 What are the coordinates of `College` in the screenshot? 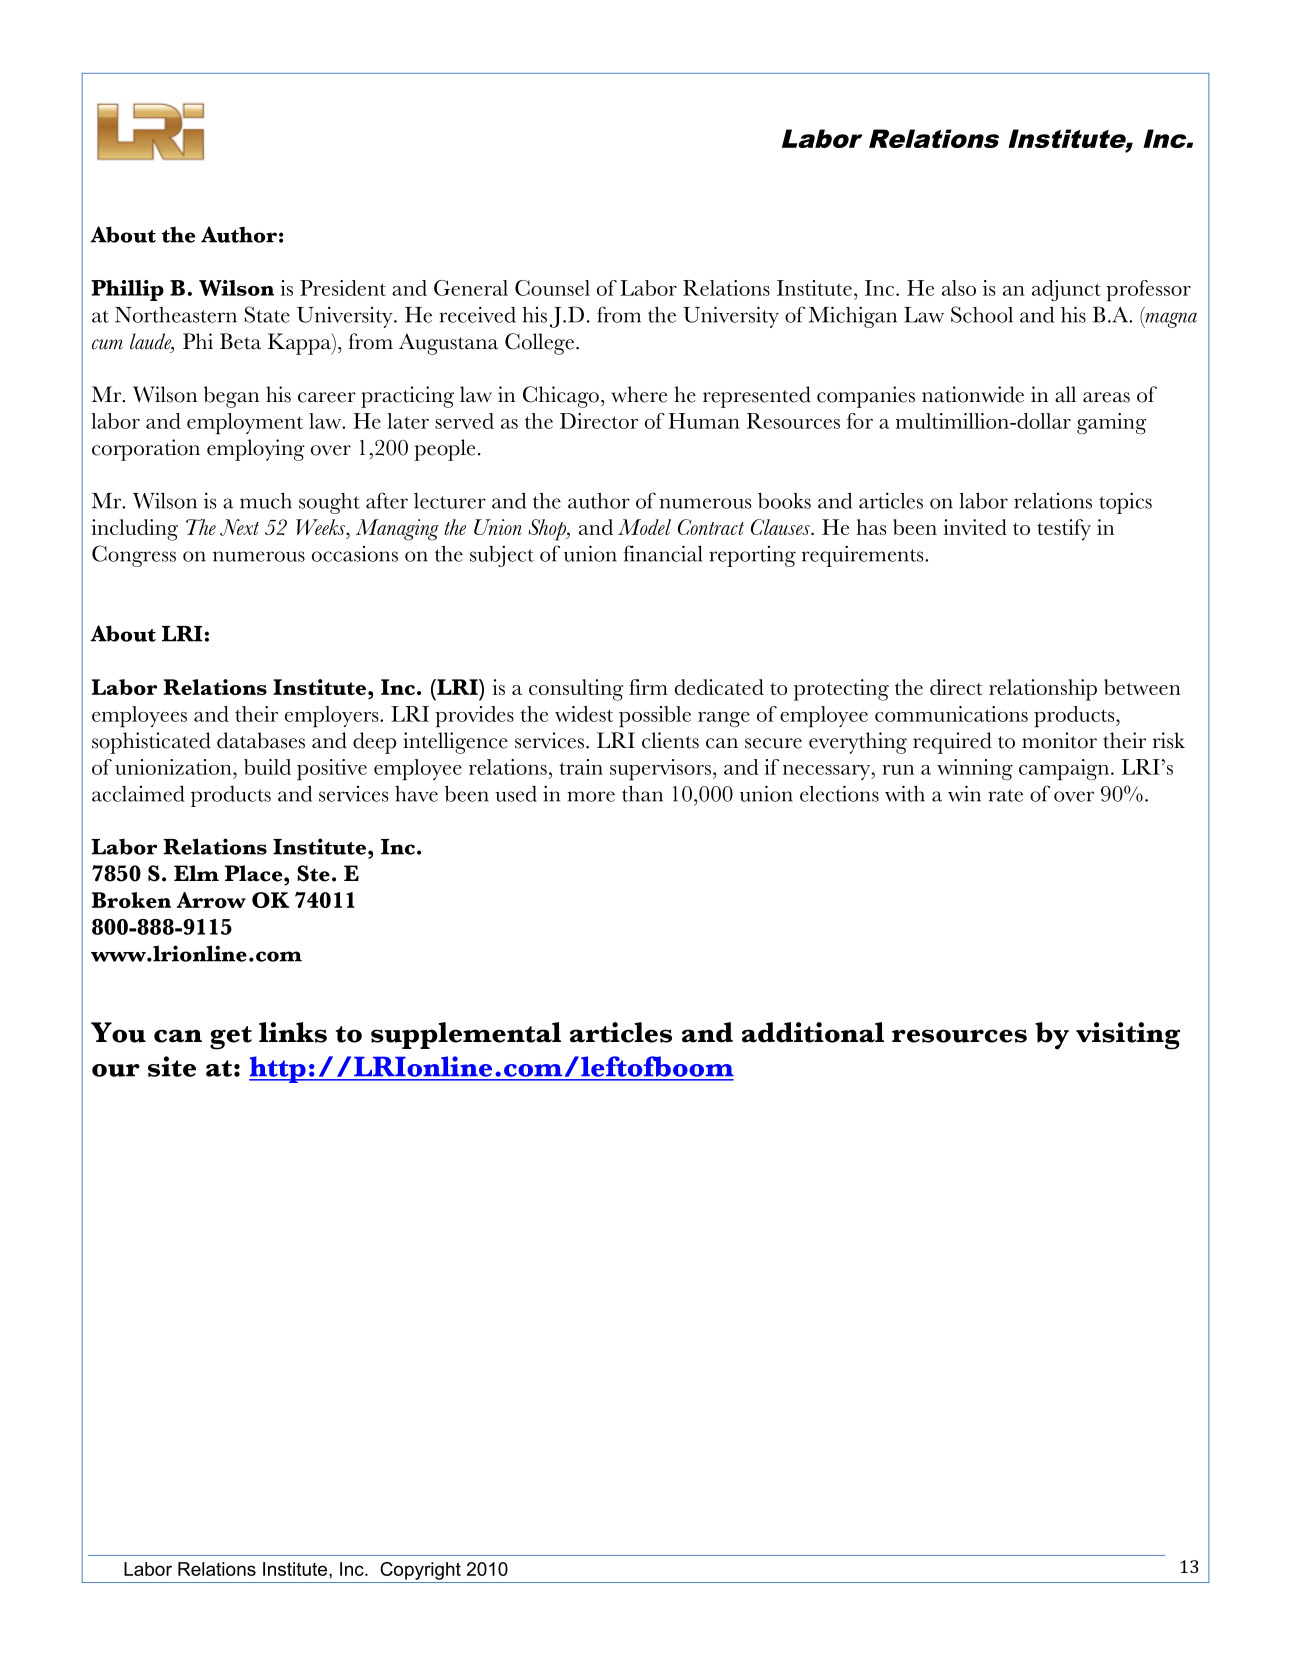 It's located at (539, 344).
